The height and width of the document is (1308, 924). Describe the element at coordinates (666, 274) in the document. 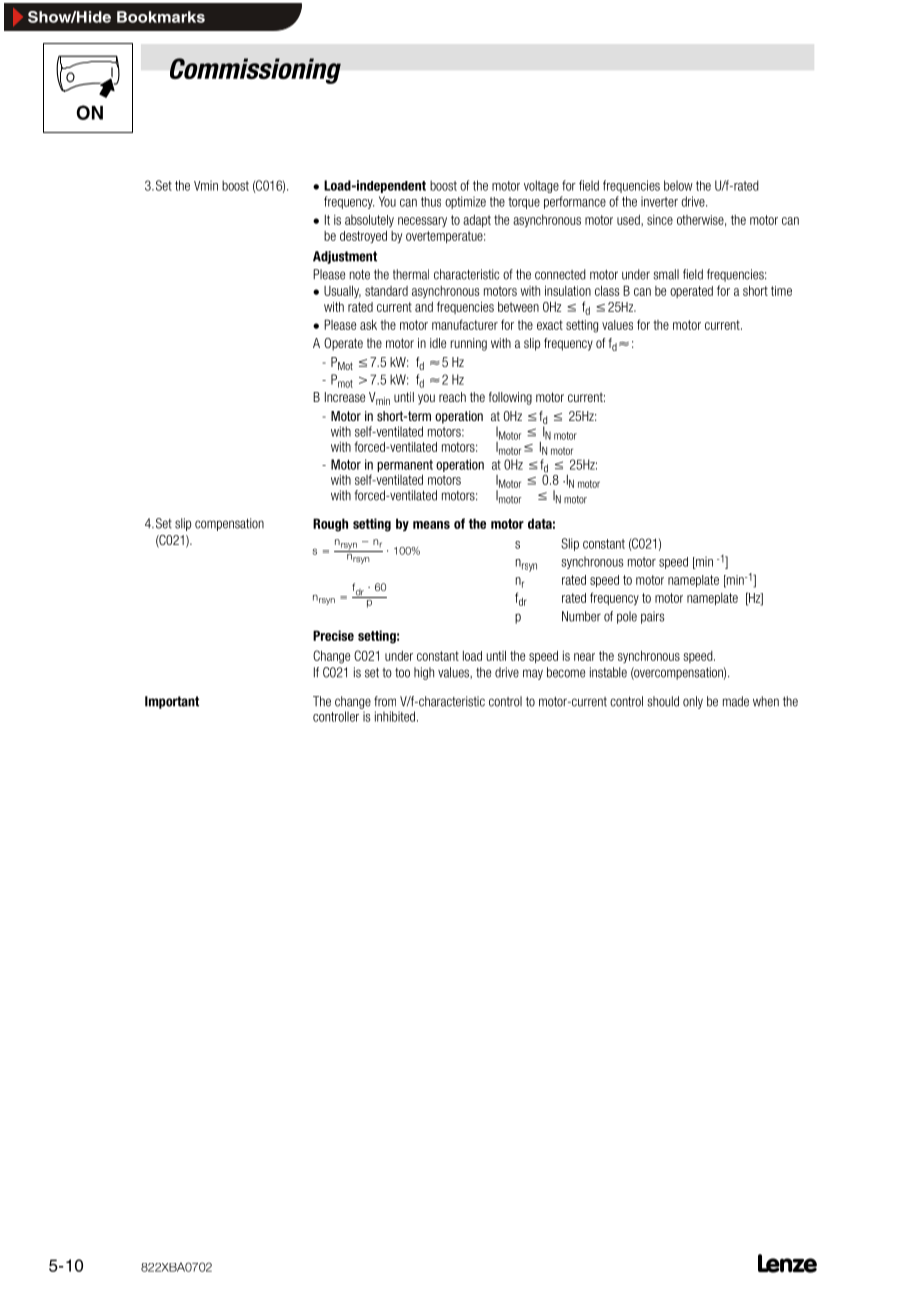

I see `small` at that location.
